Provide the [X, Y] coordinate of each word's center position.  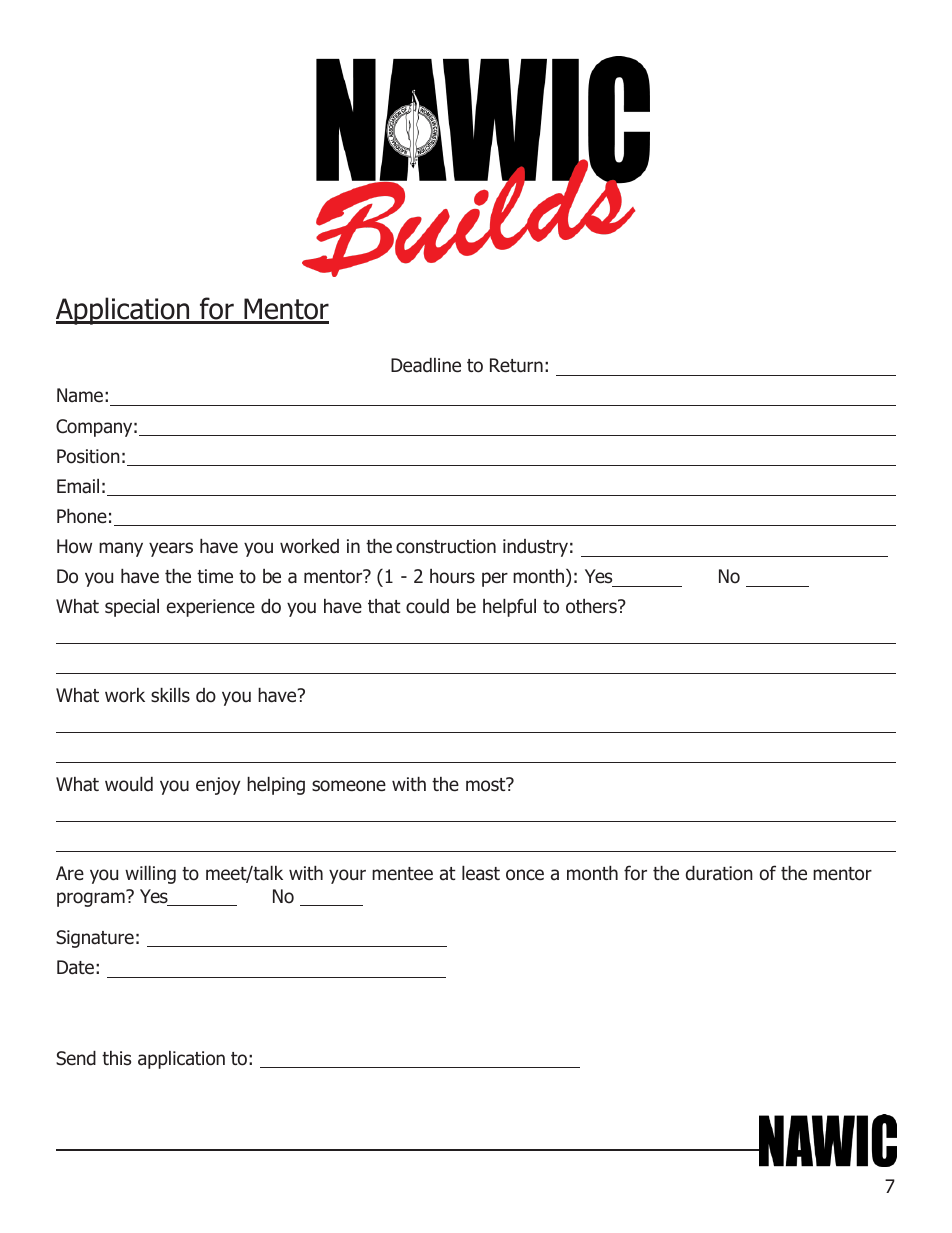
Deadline [426, 365]
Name [80, 395]
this [116, 1058]
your [347, 876]
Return [516, 365]
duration [719, 873]
